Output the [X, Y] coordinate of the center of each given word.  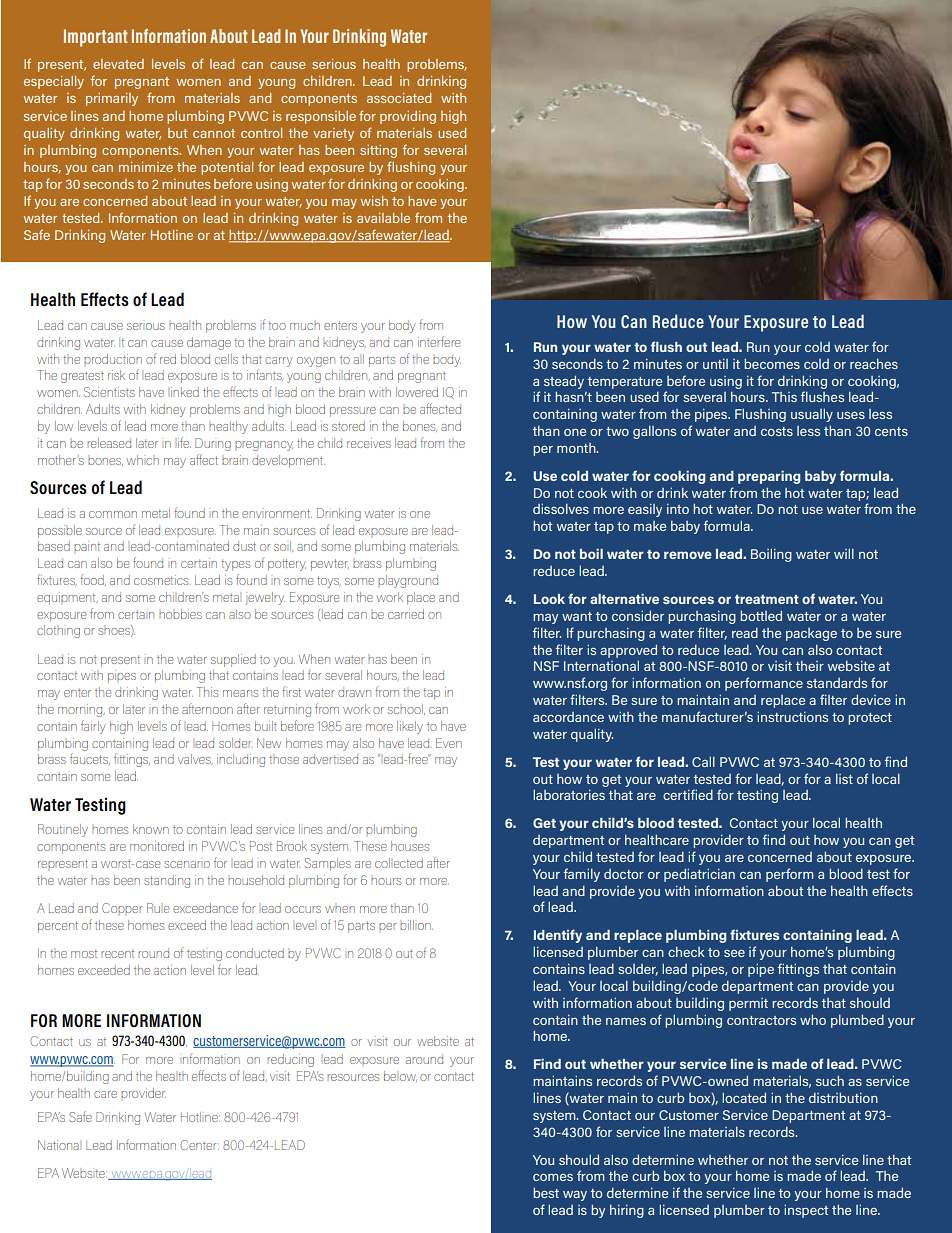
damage [209, 343]
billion [416, 925]
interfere [439, 341]
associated [399, 98]
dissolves [561, 508]
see [734, 953]
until [715, 364]
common [113, 514]
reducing [290, 1060]
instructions [792, 716]
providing [408, 117]
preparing [769, 477]
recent [117, 953]
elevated [118, 64]
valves [195, 759]
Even [449, 743]
